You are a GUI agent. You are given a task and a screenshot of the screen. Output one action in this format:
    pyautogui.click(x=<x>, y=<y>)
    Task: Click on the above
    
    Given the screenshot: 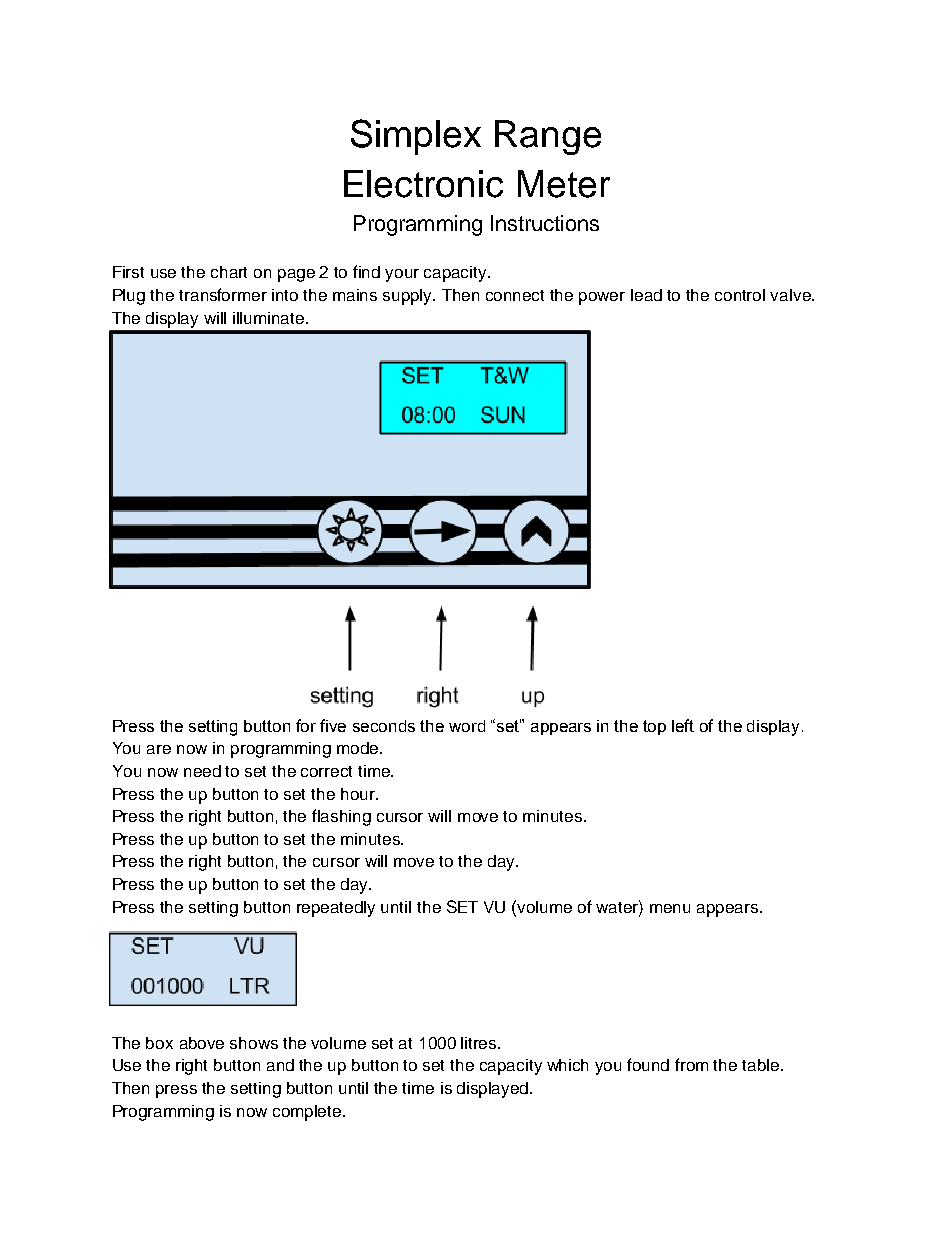 What is the action you would take?
    pyautogui.click(x=202, y=1043)
